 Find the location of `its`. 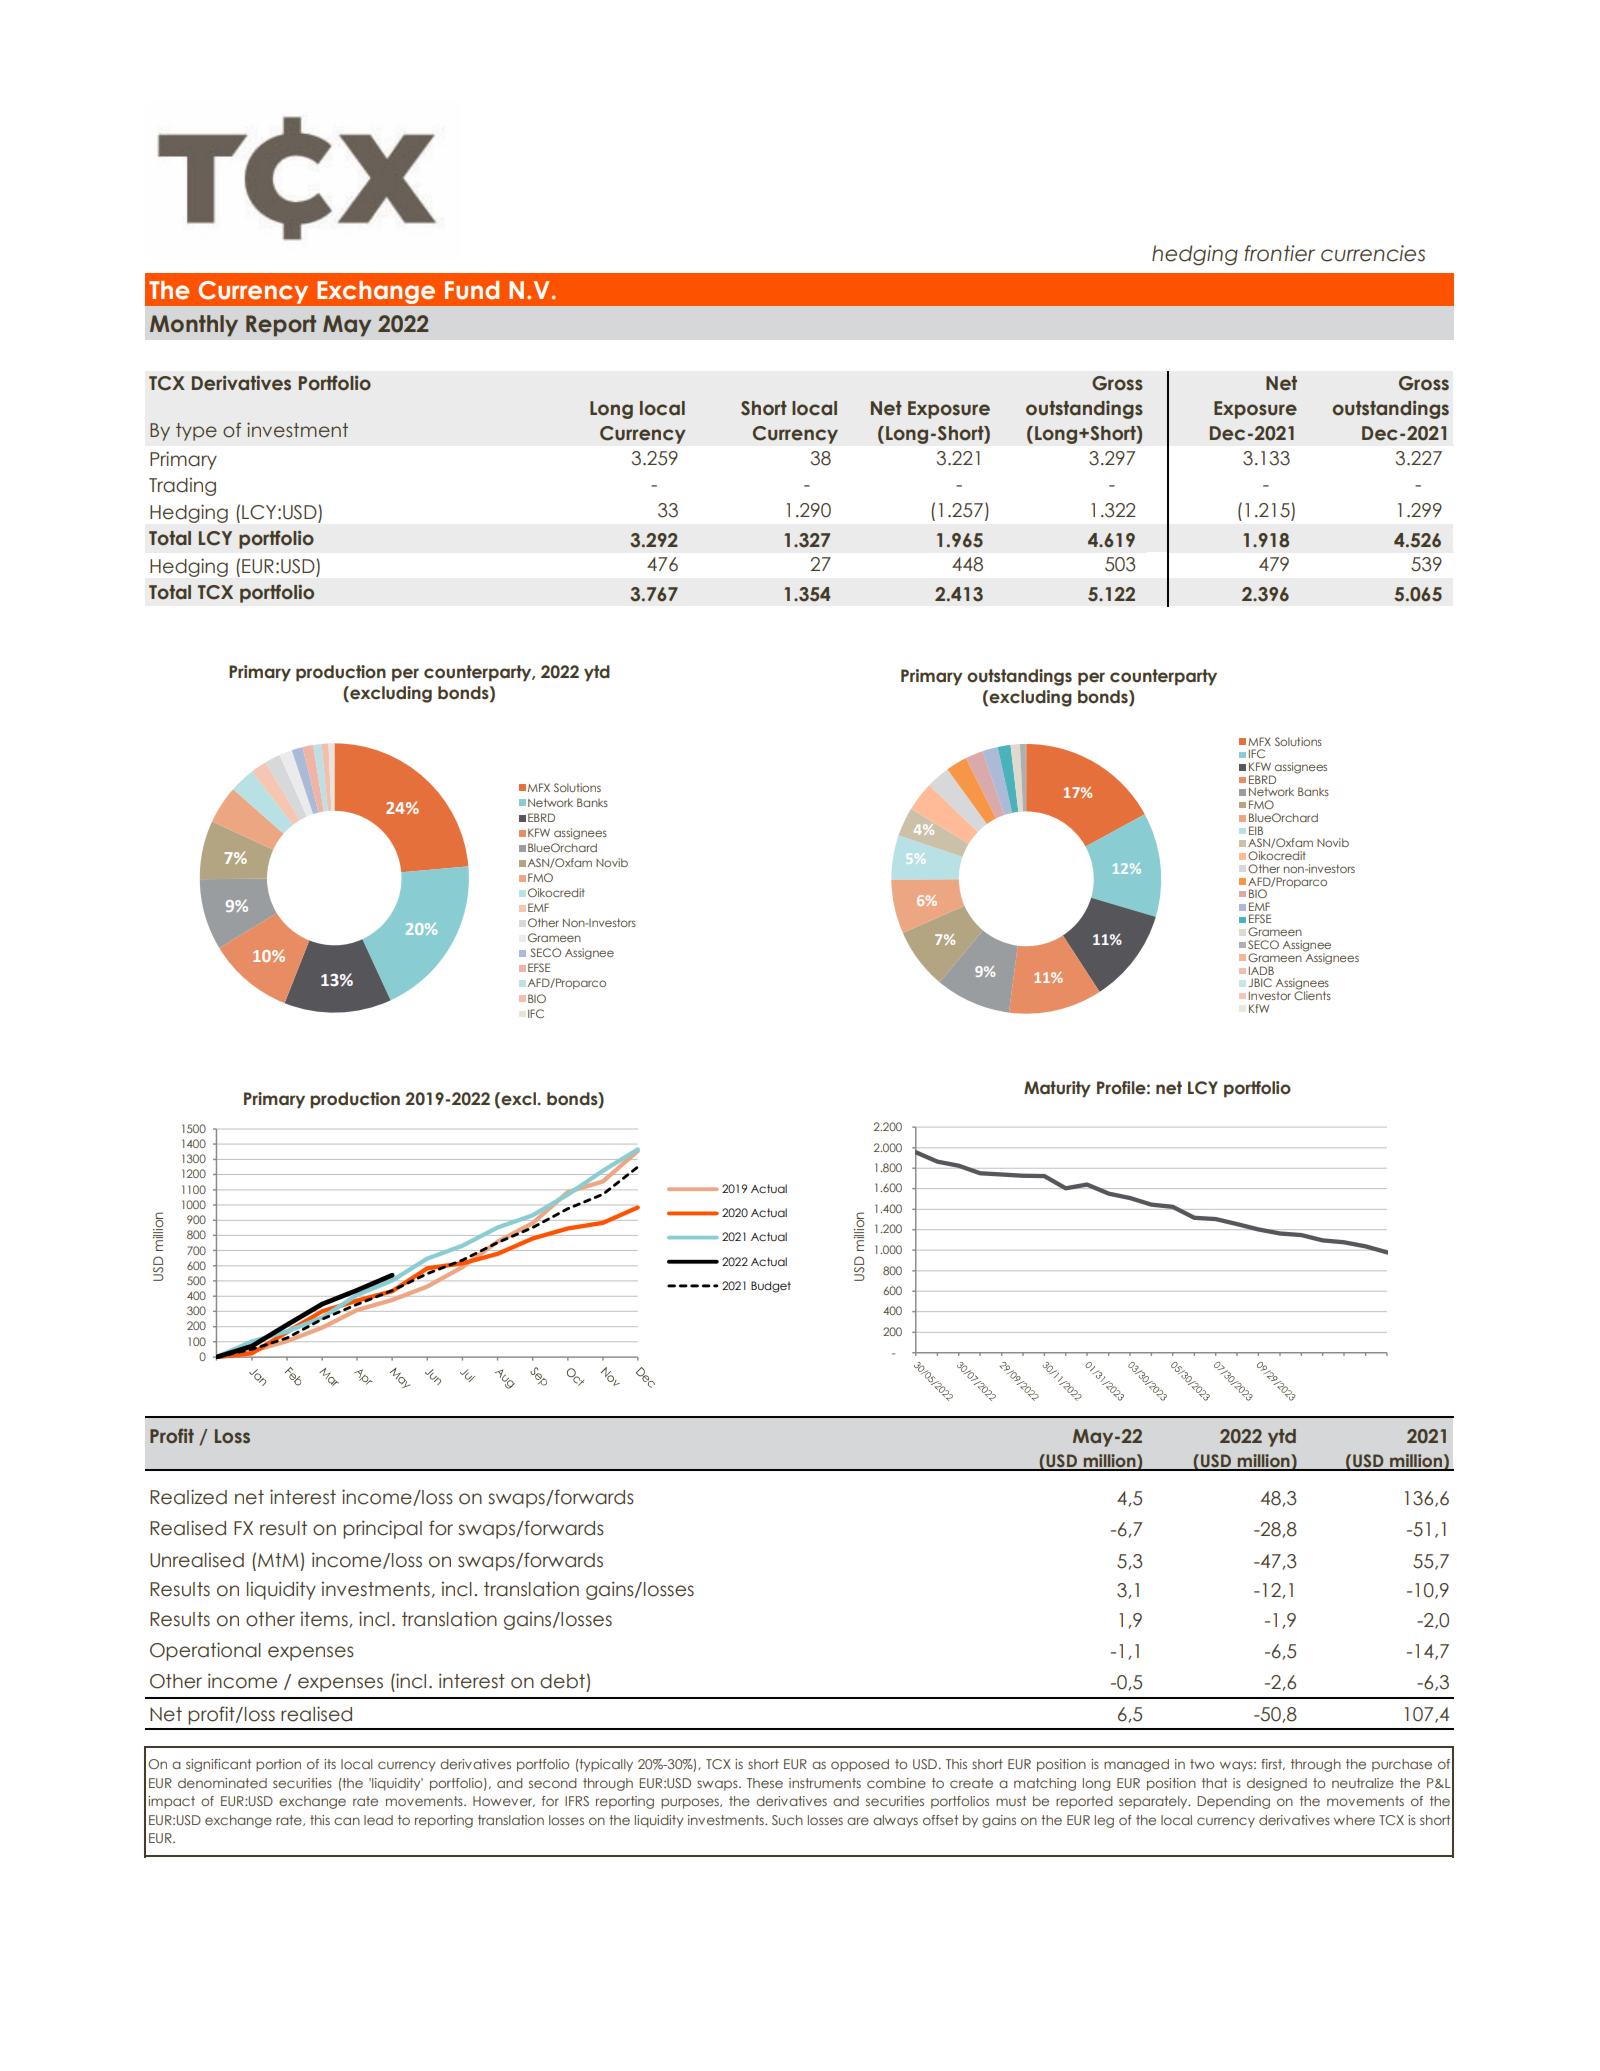

its is located at coordinates (330, 1764).
